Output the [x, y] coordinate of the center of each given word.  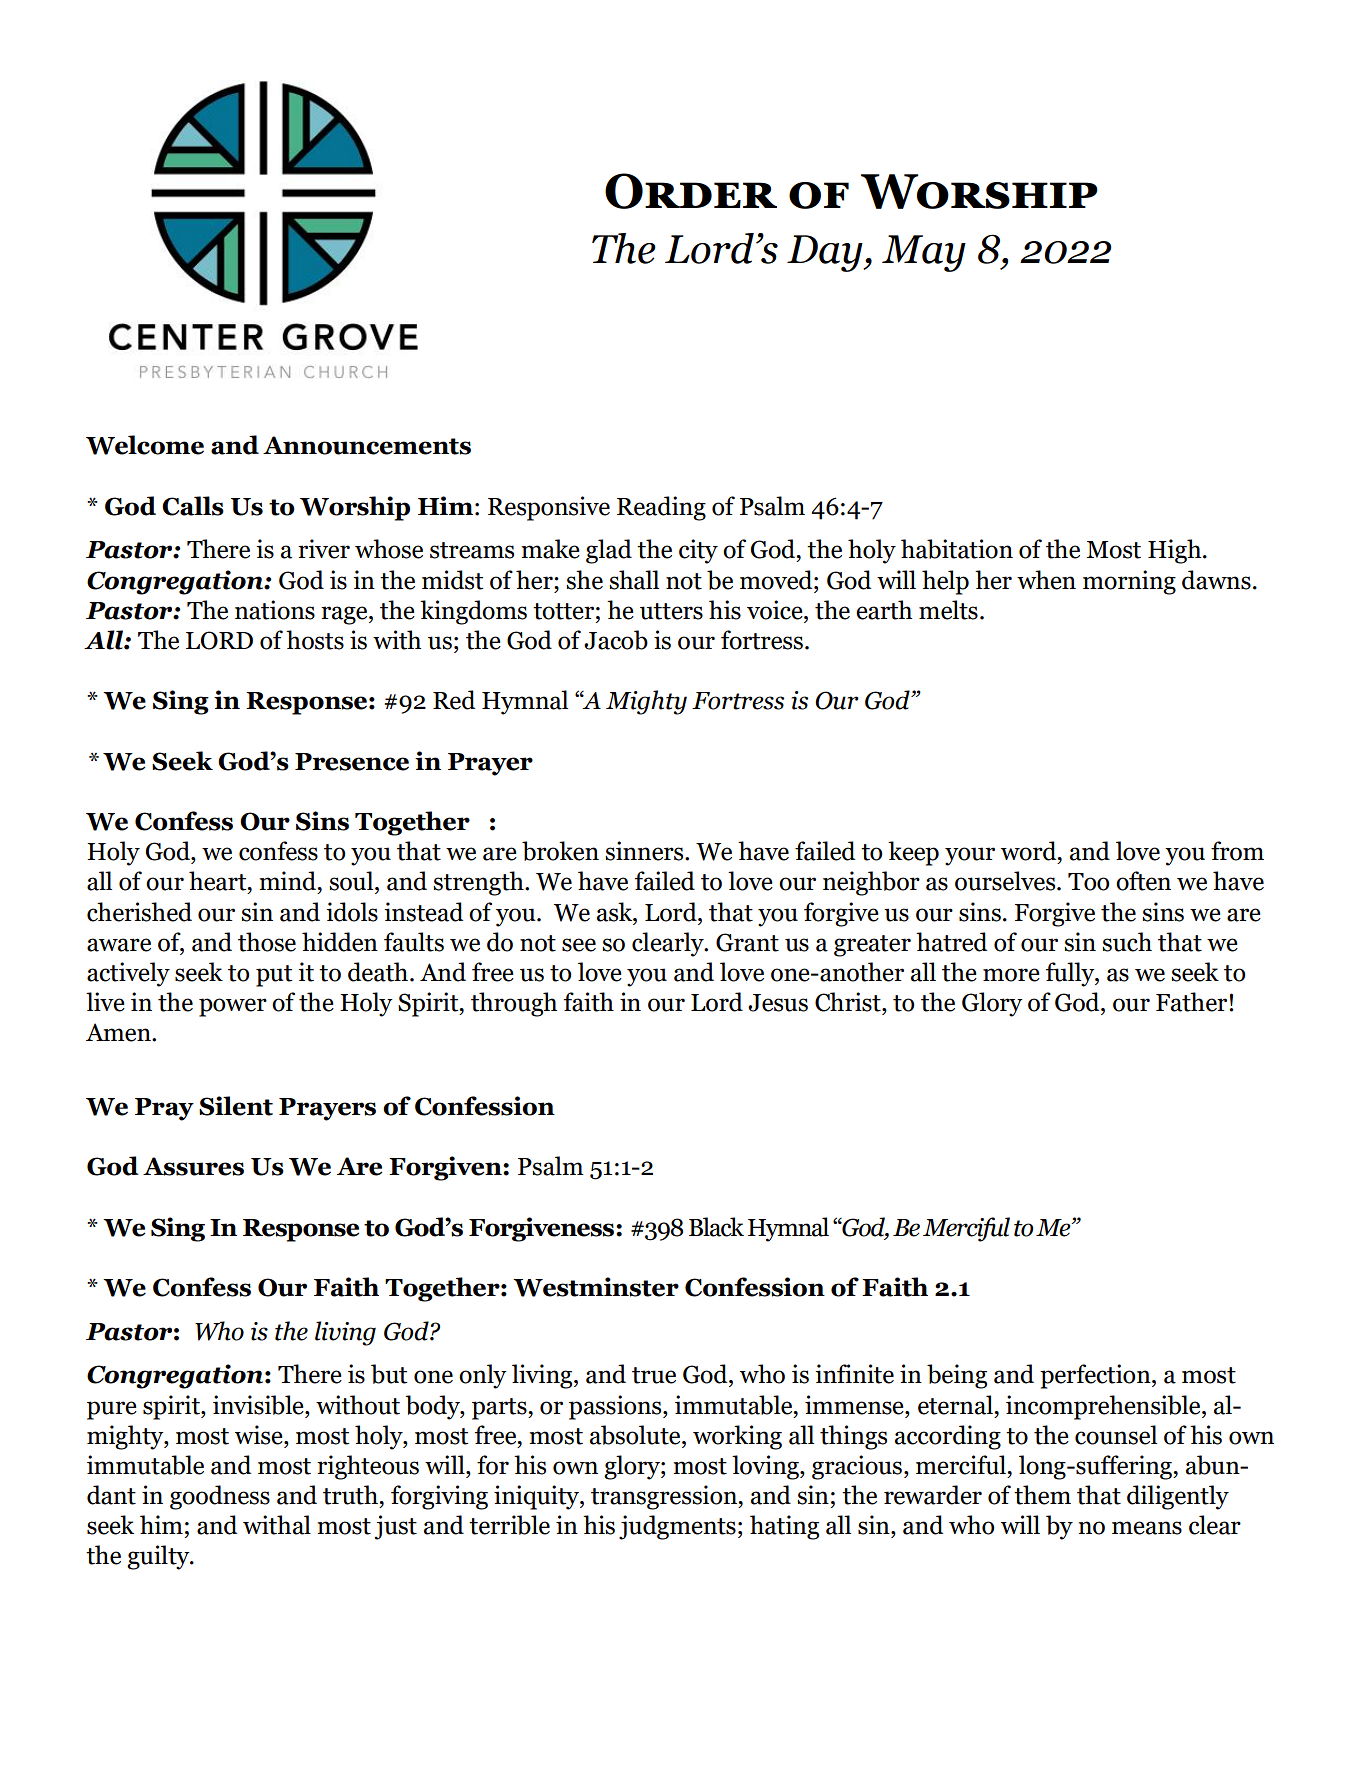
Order [691, 191]
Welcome [145, 445]
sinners [645, 851]
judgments [677, 1527]
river [324, 549]
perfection [1096, 1376]
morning [1129, 582]
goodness [220, 1497]
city [698, 551]
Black [716, 1227]
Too [1088, 882]
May [924, 253]
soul [352, 881]
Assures [193, 1166]
